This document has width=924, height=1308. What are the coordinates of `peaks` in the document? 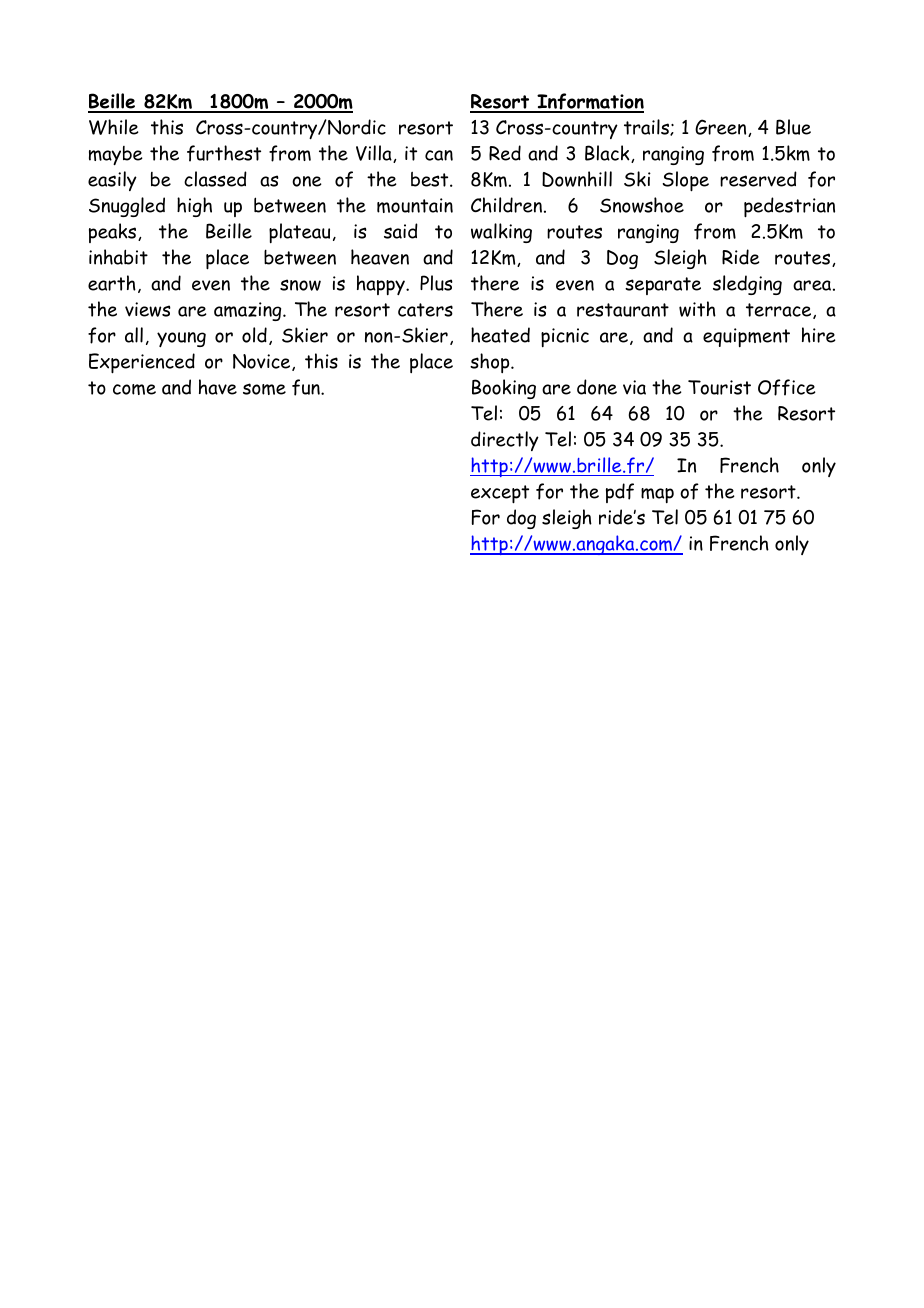 It's located at (114, 233).
